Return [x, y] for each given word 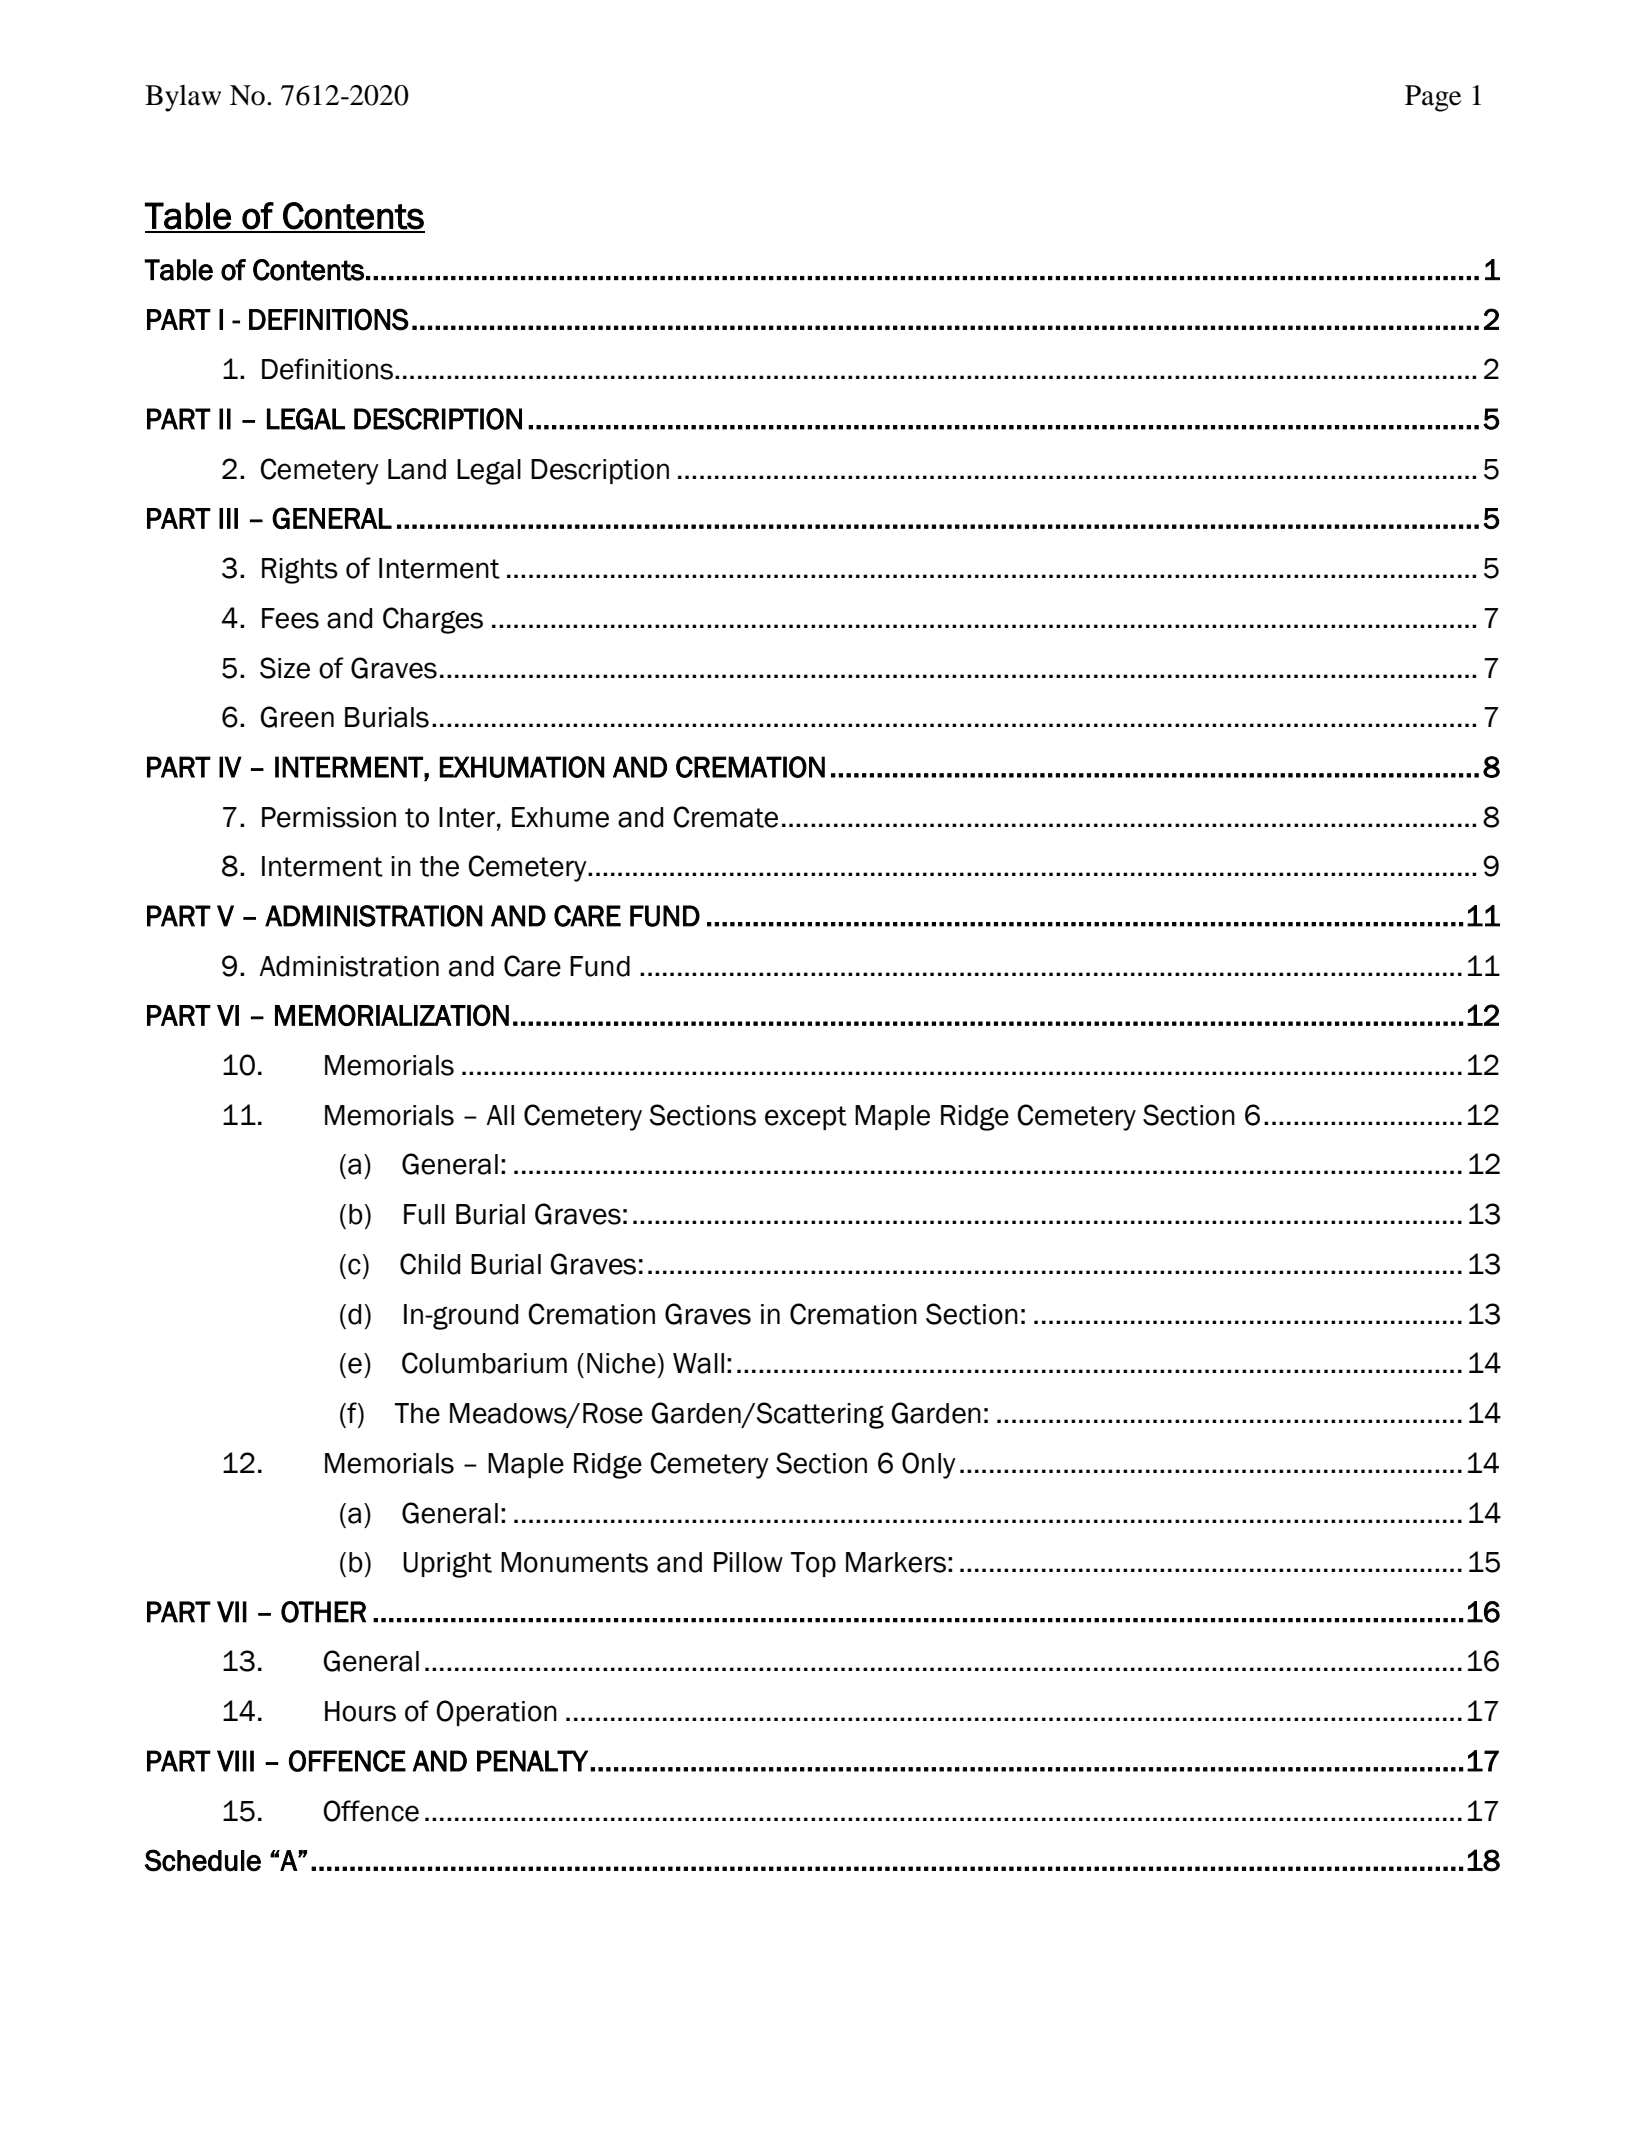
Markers [896, 1562]
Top [813, 1564]
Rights [300, 571]
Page [1433, 98]
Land [417, 469]
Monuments [574, 1562]
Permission [329, 817]
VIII [235, 1761]
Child [430, 1264]
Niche [621, 1363]
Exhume [560, 817]
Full [424, 1214]
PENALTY [532, 1761]
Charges [433, 620]
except [806, 1118]
